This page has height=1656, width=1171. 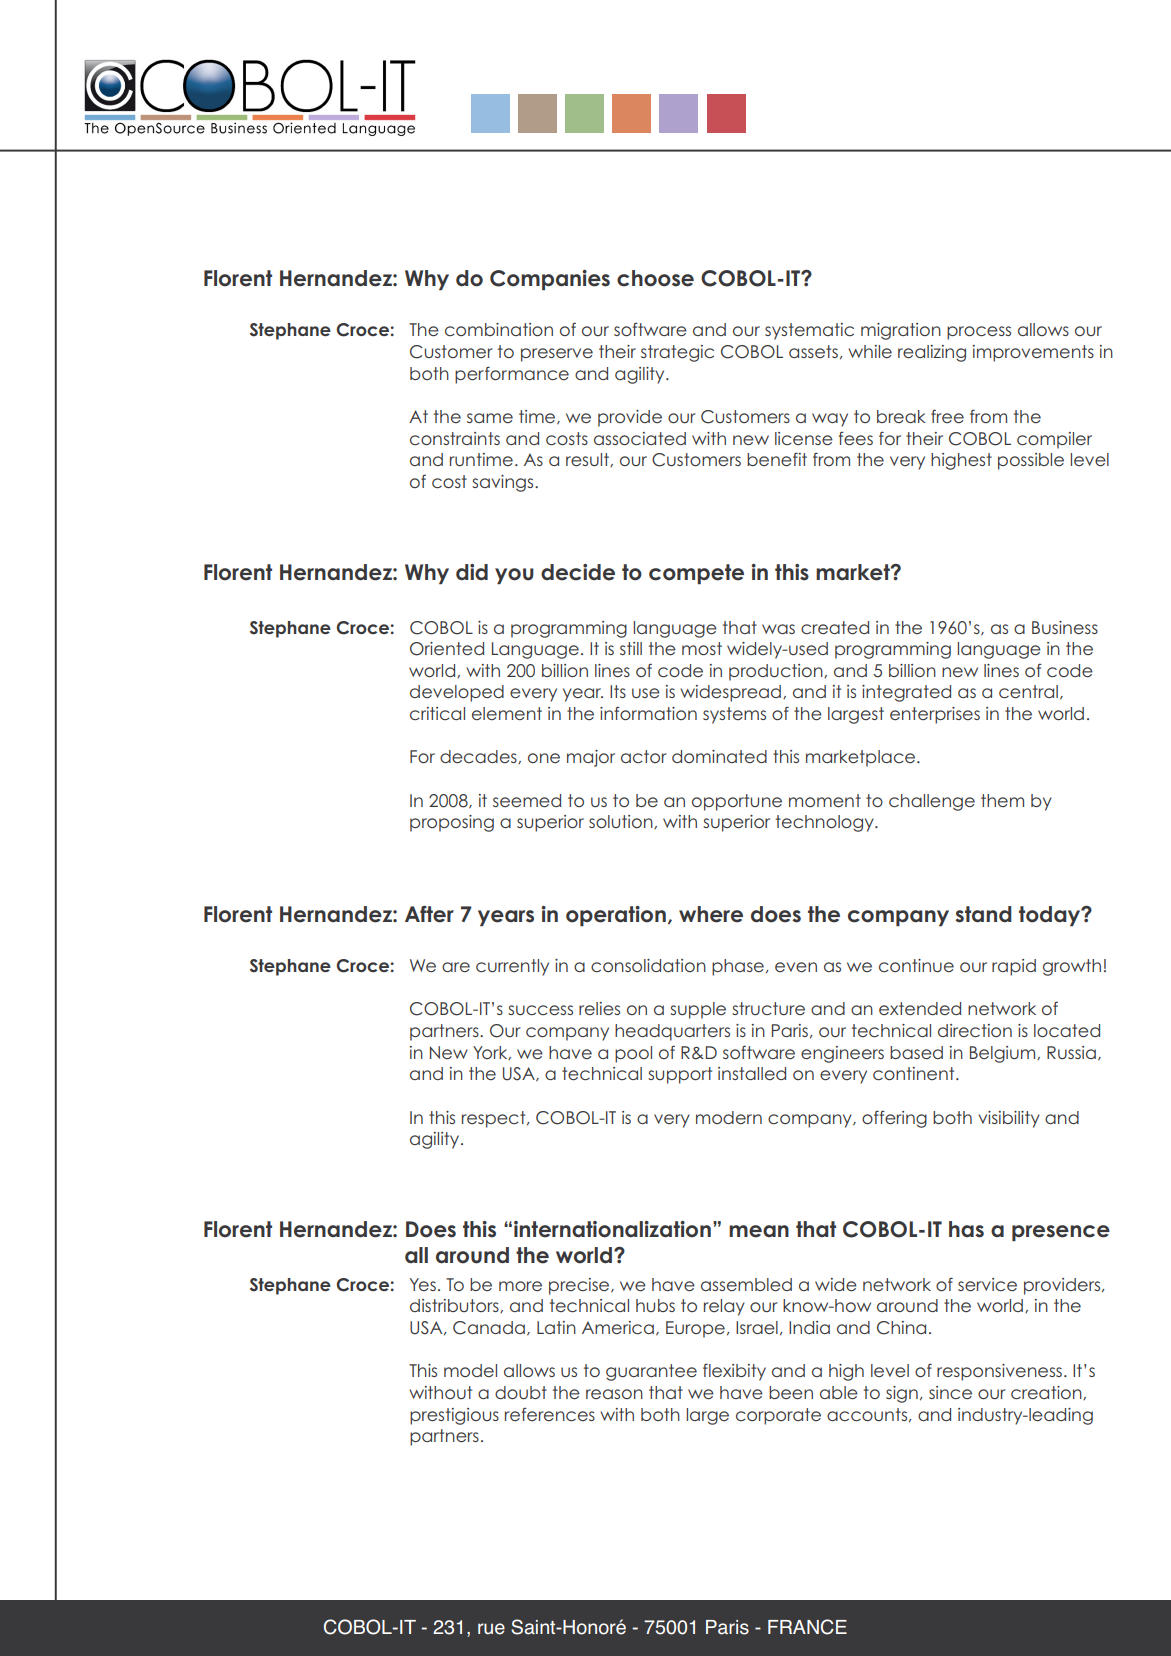 What do you see at coordinates (491, 1629) in the page?
I see `rue` at bounding box center [491, 1629].
